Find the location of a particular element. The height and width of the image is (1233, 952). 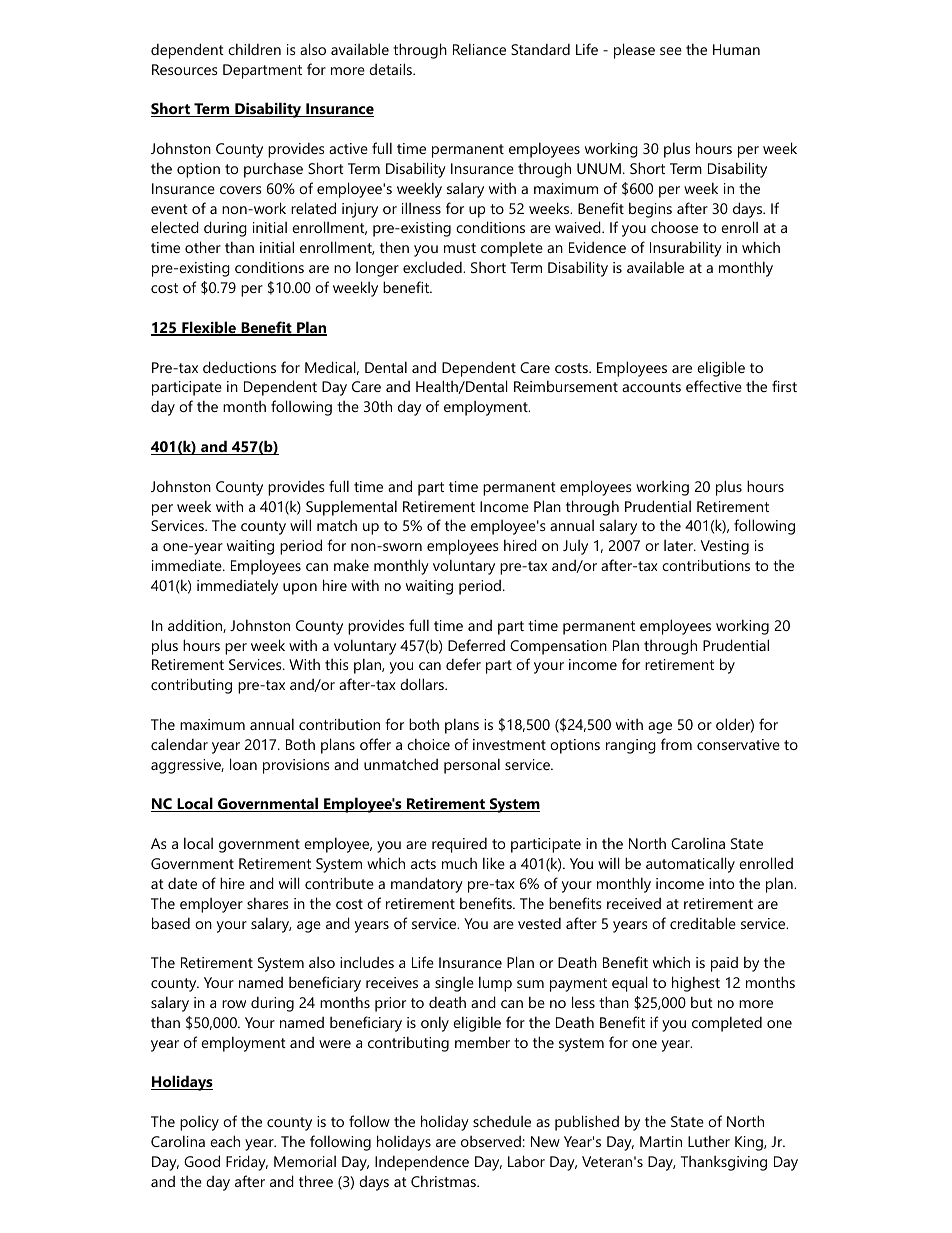

Luther is located at coordinates (709, 1141).
